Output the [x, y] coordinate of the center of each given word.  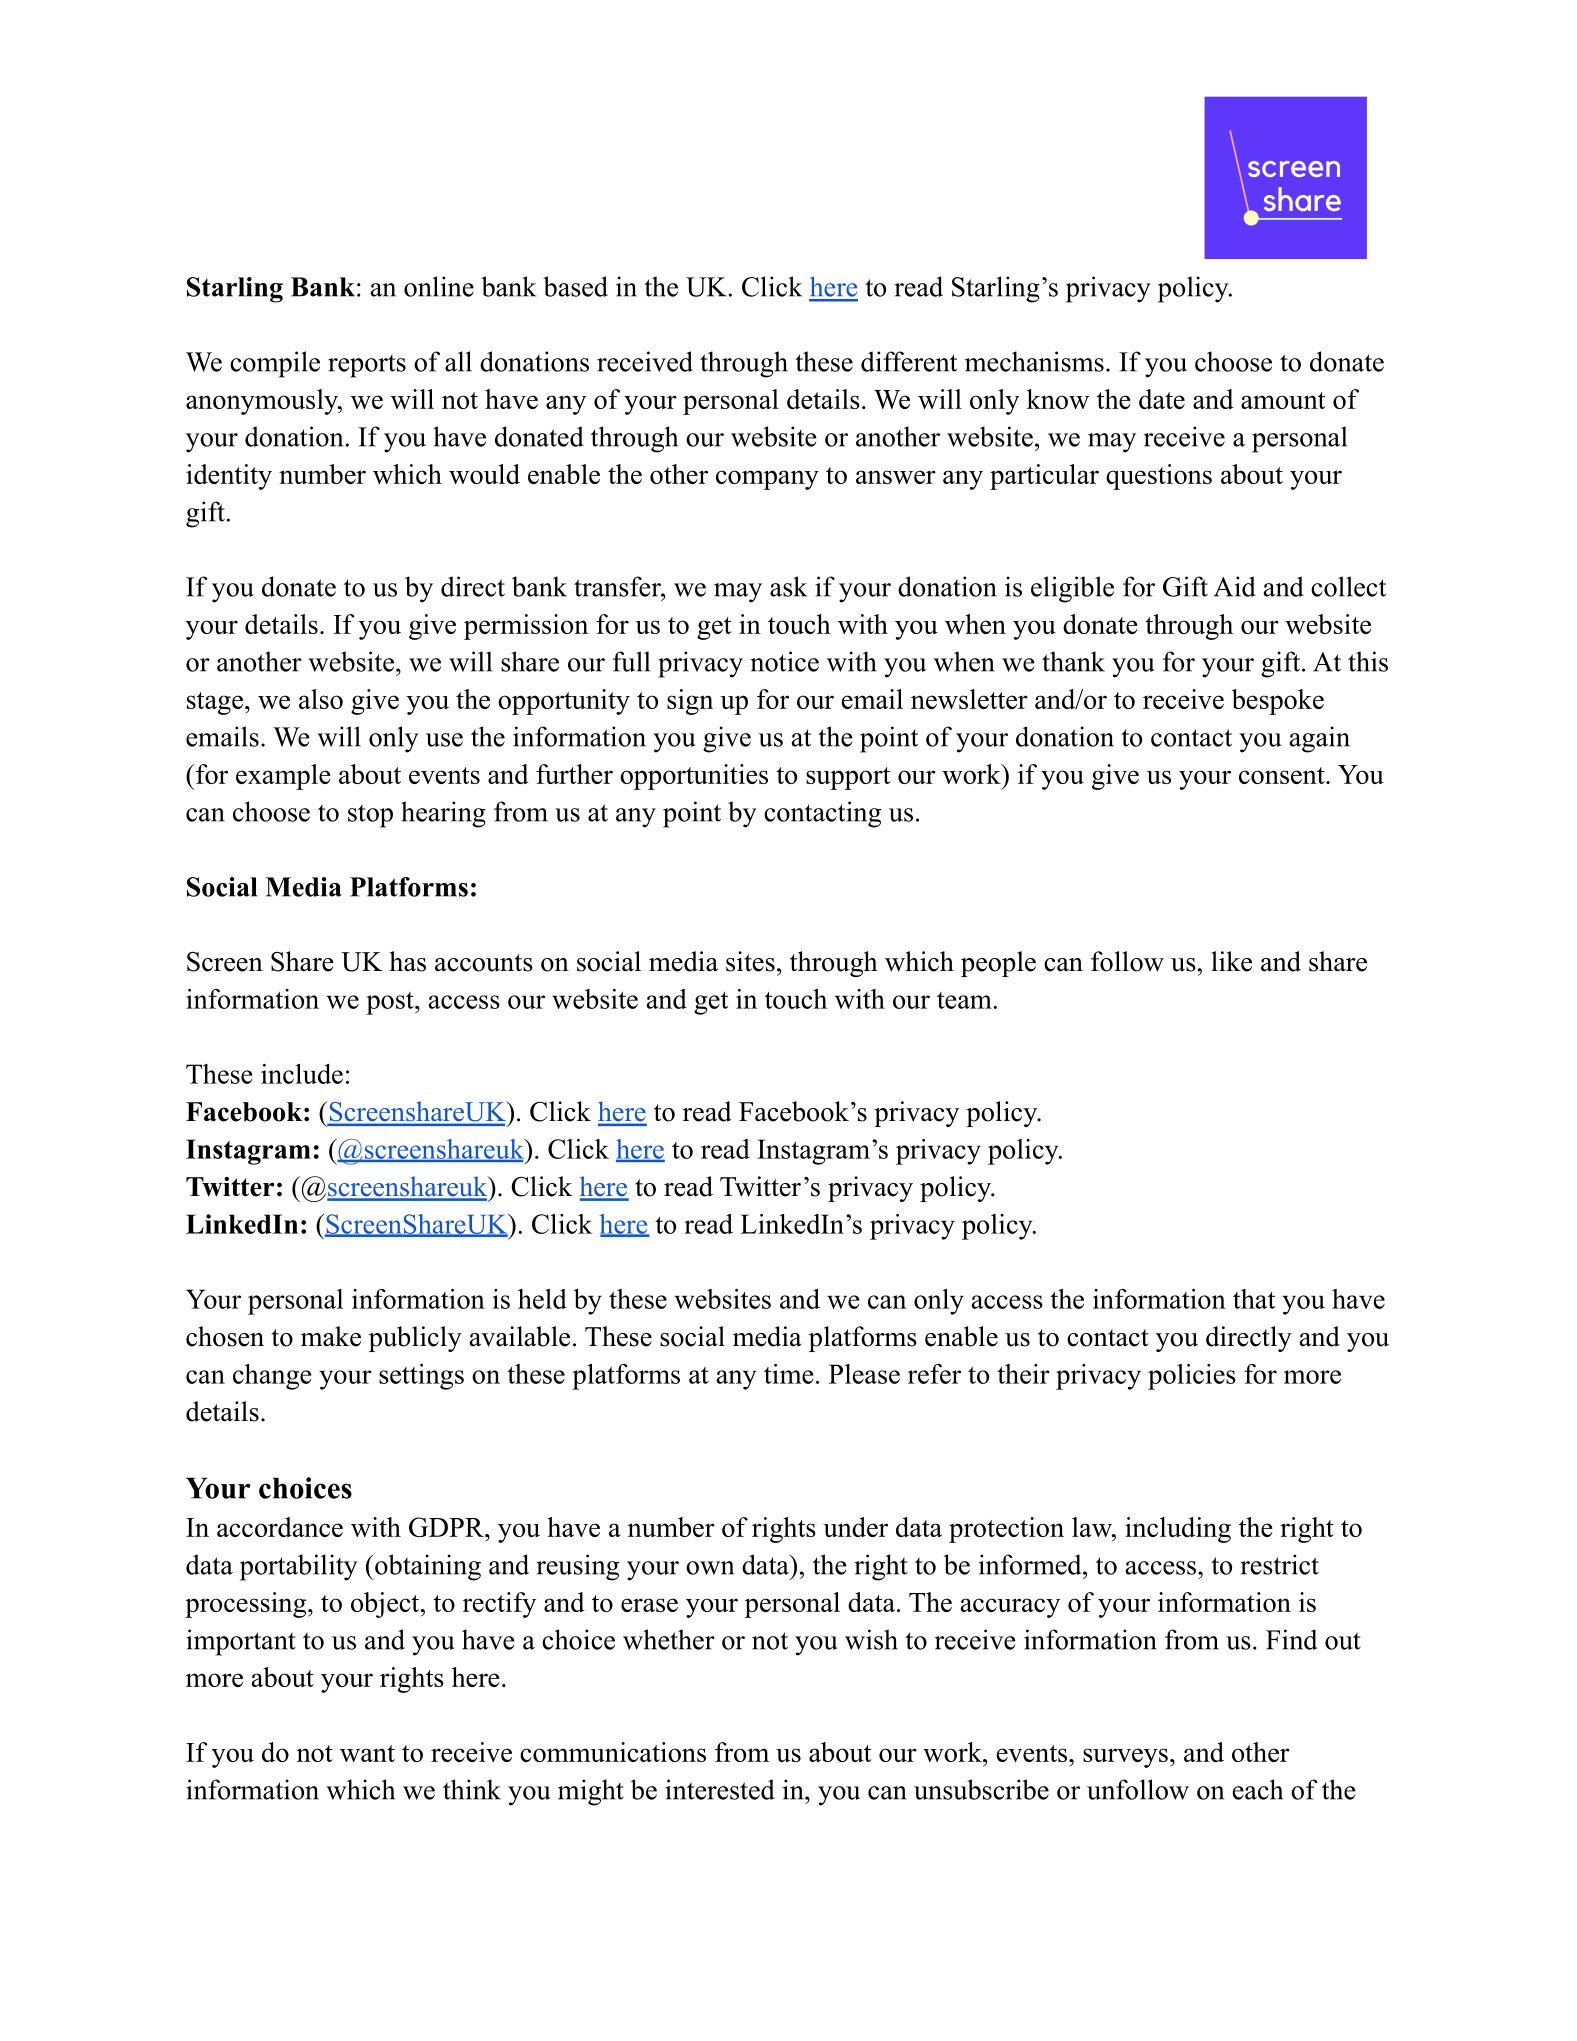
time [788, 1374]
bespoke [1278, 702]
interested [720, 1789]
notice [784, 661]
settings [421, 1377]
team [965, 1000]
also [321, 699]
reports [367, 366]
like [1231, 961]
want [367, 1753]
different [909, 361]
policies [1192, 1377]
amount [1283, 400]
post [391, 1003]
